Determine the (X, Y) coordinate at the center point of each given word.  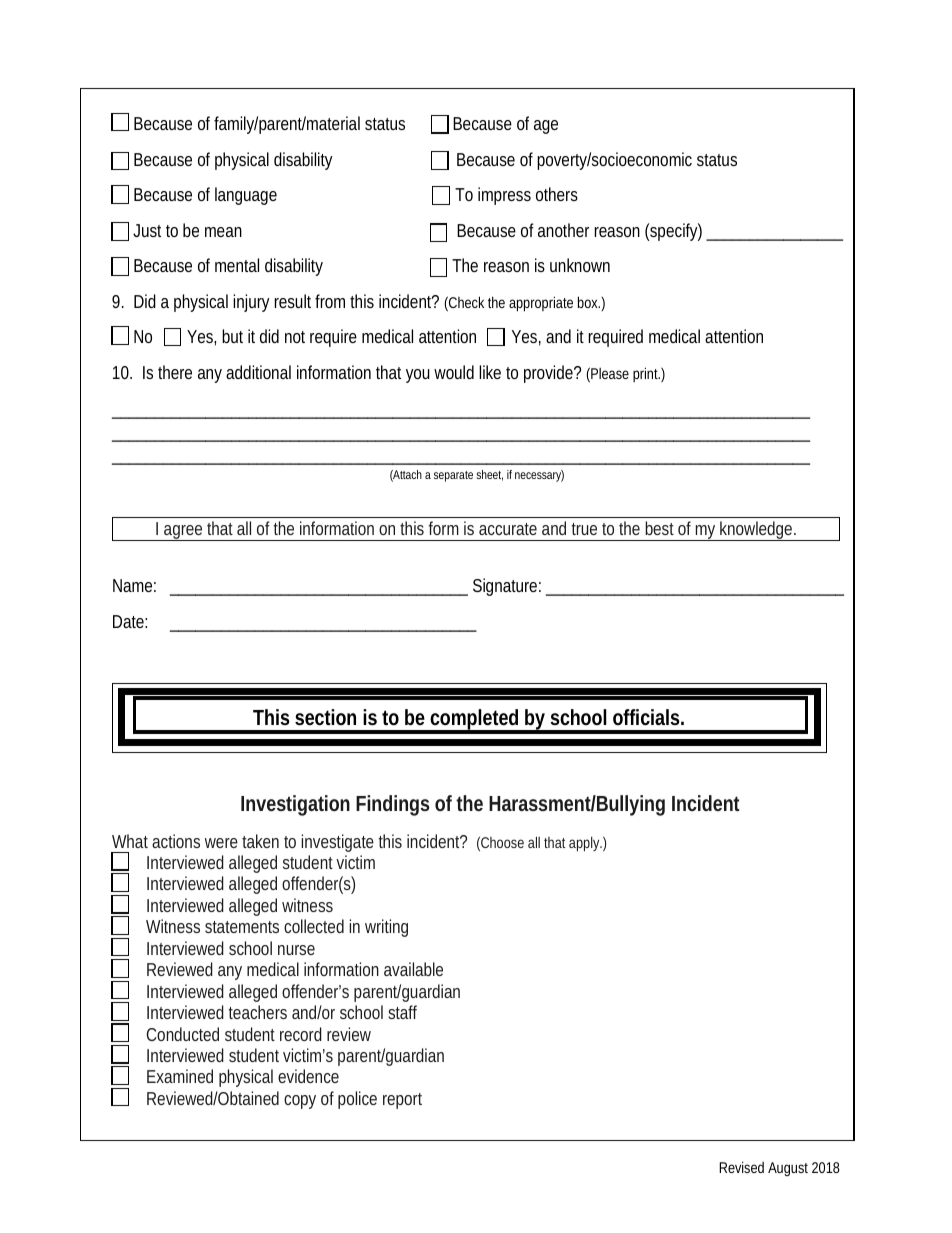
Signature (505, 587)
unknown (580, 265)
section (325, 717)
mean (223, 232)
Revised (741, 1167)
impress (504, 196)
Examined (180, 1076)
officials (646, 717)
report (402, 1101)
